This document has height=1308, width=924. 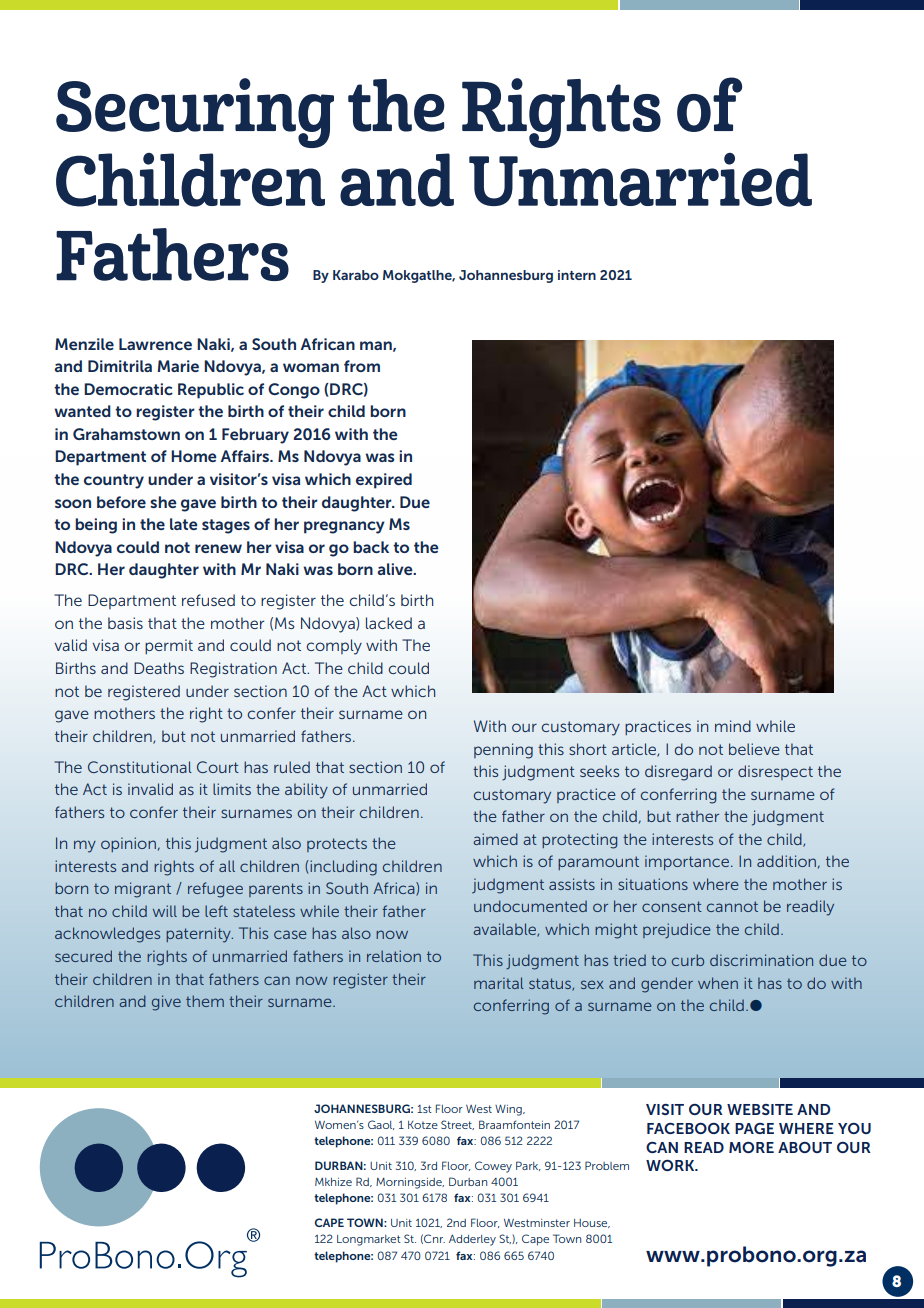 I want to click on expired, so click(x=384, y=481).
